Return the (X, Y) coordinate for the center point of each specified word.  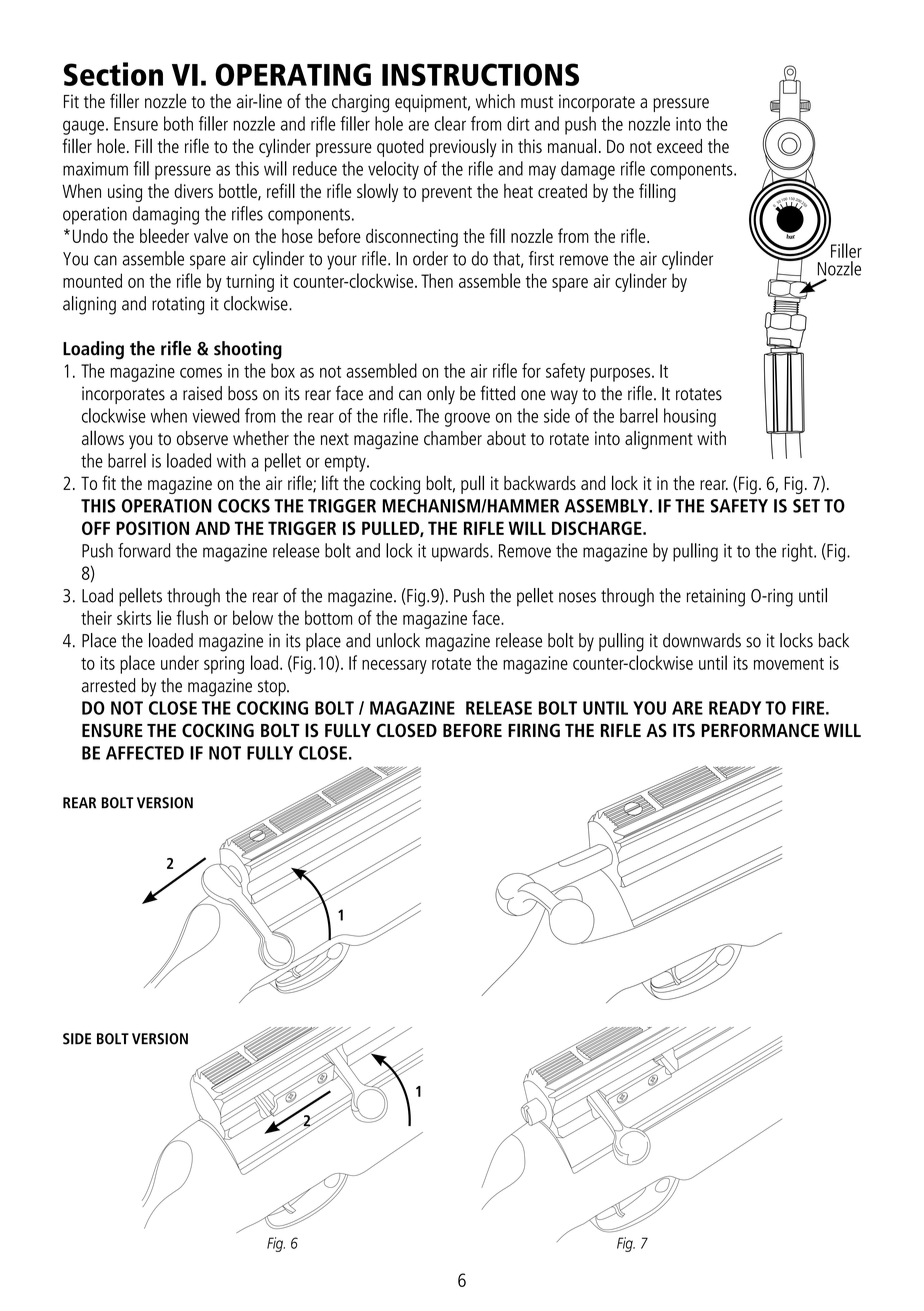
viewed (216, 415)
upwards (461, 552)
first (541, 258)
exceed (679, 146)
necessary (394, 667)
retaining (715, 598)
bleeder (164, 235)
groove (467, 419)
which (495, 101)
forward (144, 550)
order (430, 258)
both (178, 123)
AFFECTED (145, 753)
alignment (659, 440)
